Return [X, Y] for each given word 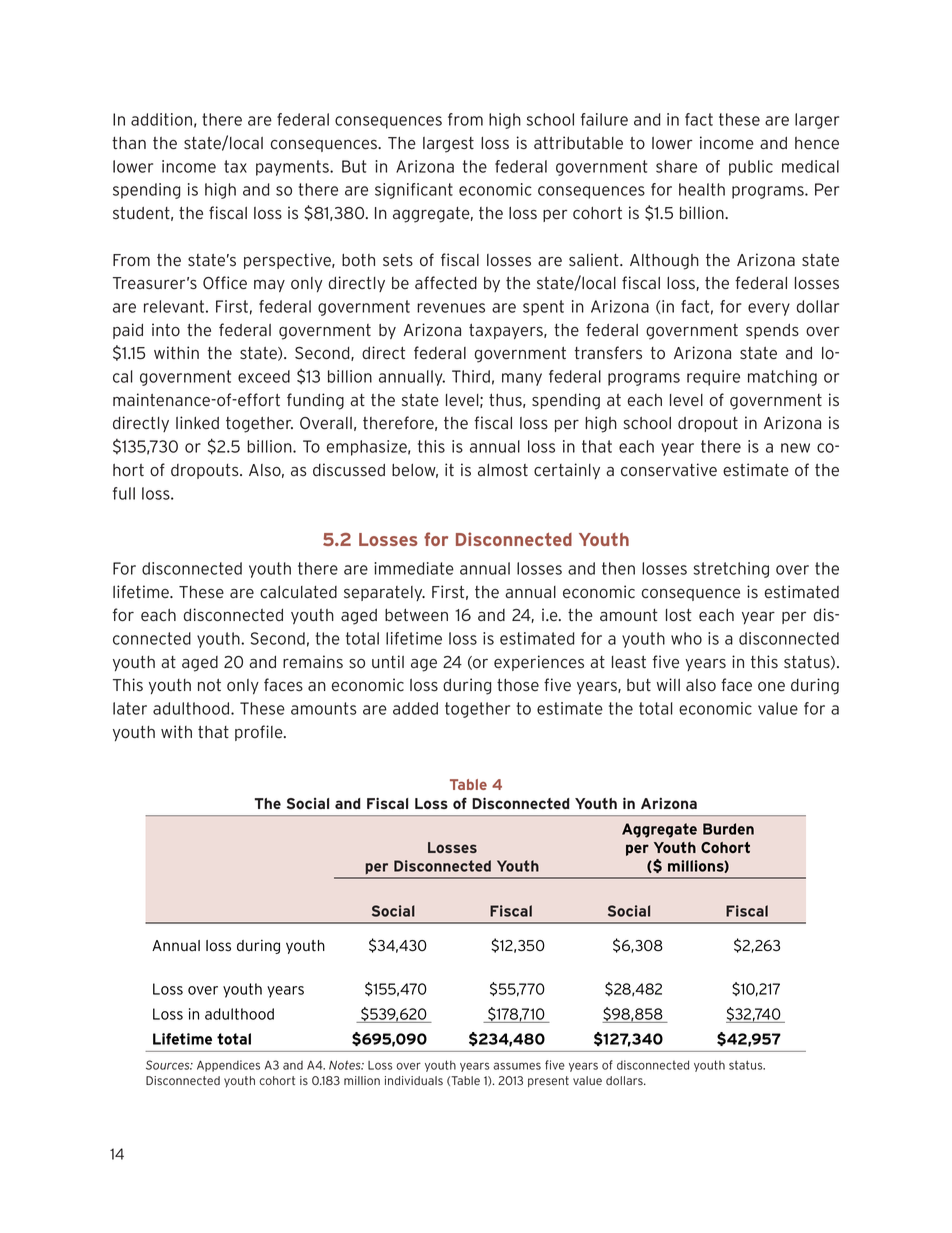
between [416, 615]
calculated [298, 592]
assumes [517, 1066]
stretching [731, 570]
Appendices [228, 1066]
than [129, 143]
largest [448, 145]
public [751, 168]
